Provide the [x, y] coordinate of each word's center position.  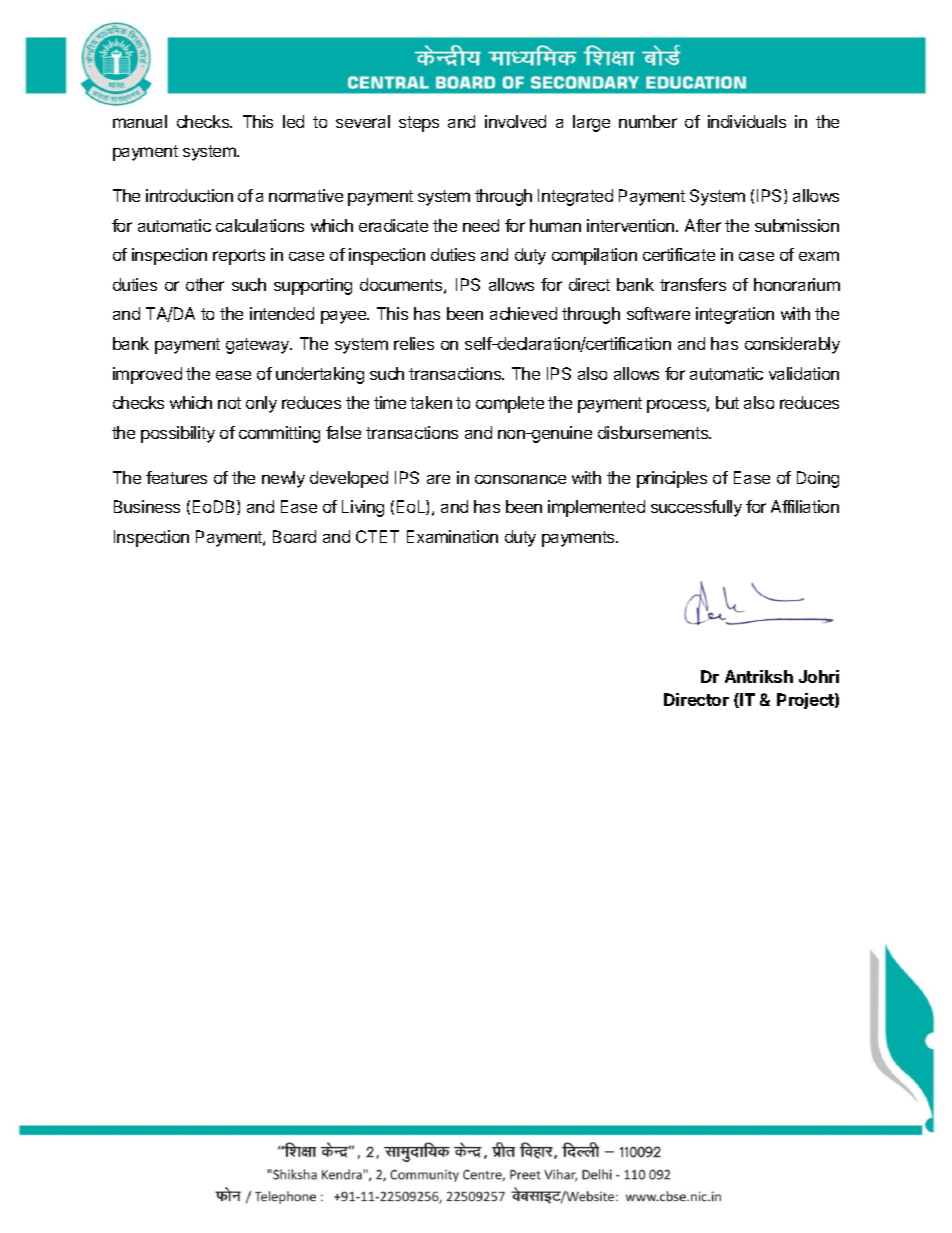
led [293, 121]
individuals [747, 121]
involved [515, 121]
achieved [523, 313]
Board [294, 536]
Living [363, 508]
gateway [259, 346]
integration [735, 315]
